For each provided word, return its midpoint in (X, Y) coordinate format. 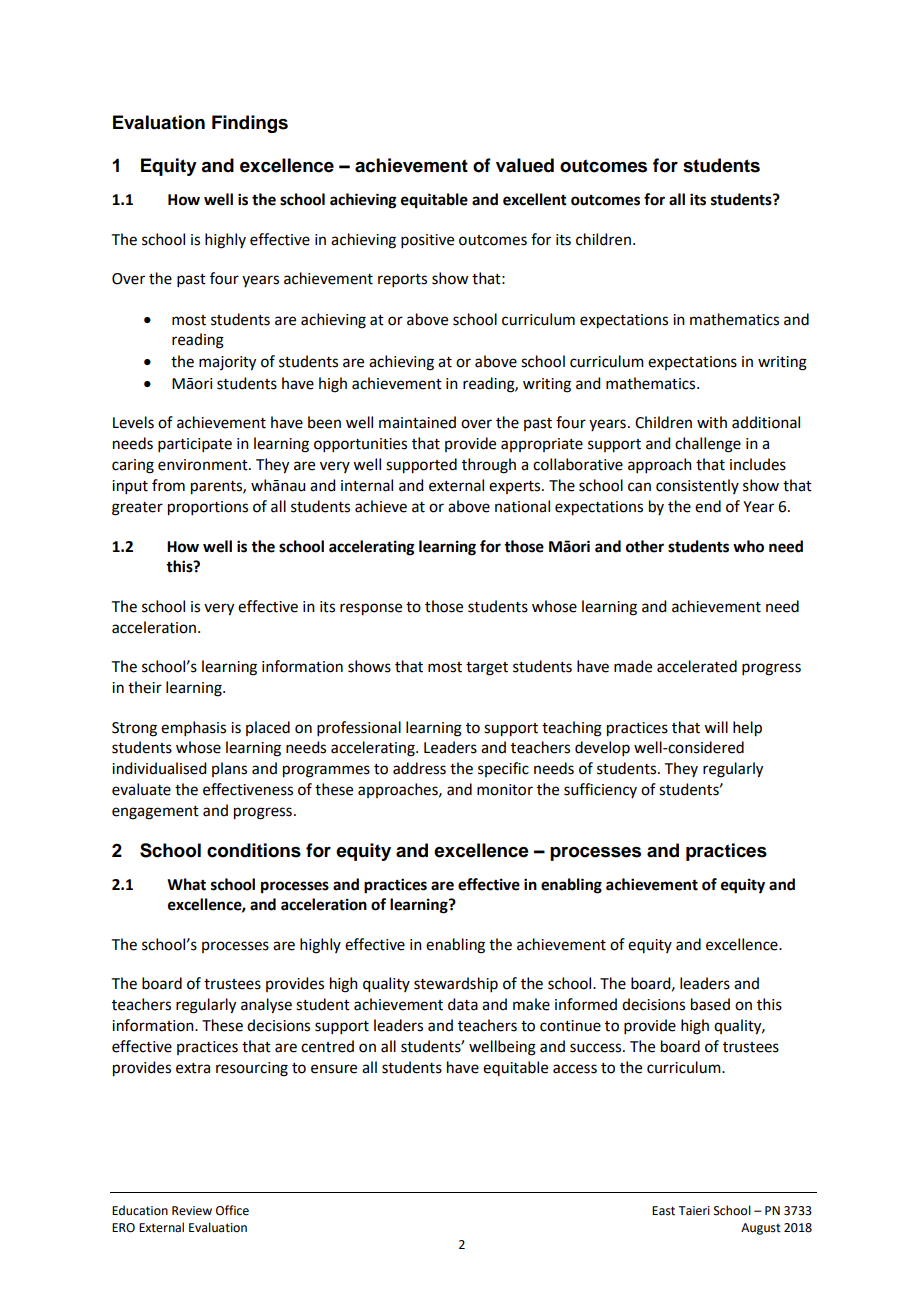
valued (525, 165)
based (710, 1004)
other (645, 546)
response (371, 609)
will (716, 727)
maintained (417, 422)
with (712, 422)
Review (192, 1211)
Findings (250, 124)
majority (227, 363)
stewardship (456, 984)
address (419, 768)
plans (229, 769)
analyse (266, 1006)
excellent (535, 199)
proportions (208, 508)
